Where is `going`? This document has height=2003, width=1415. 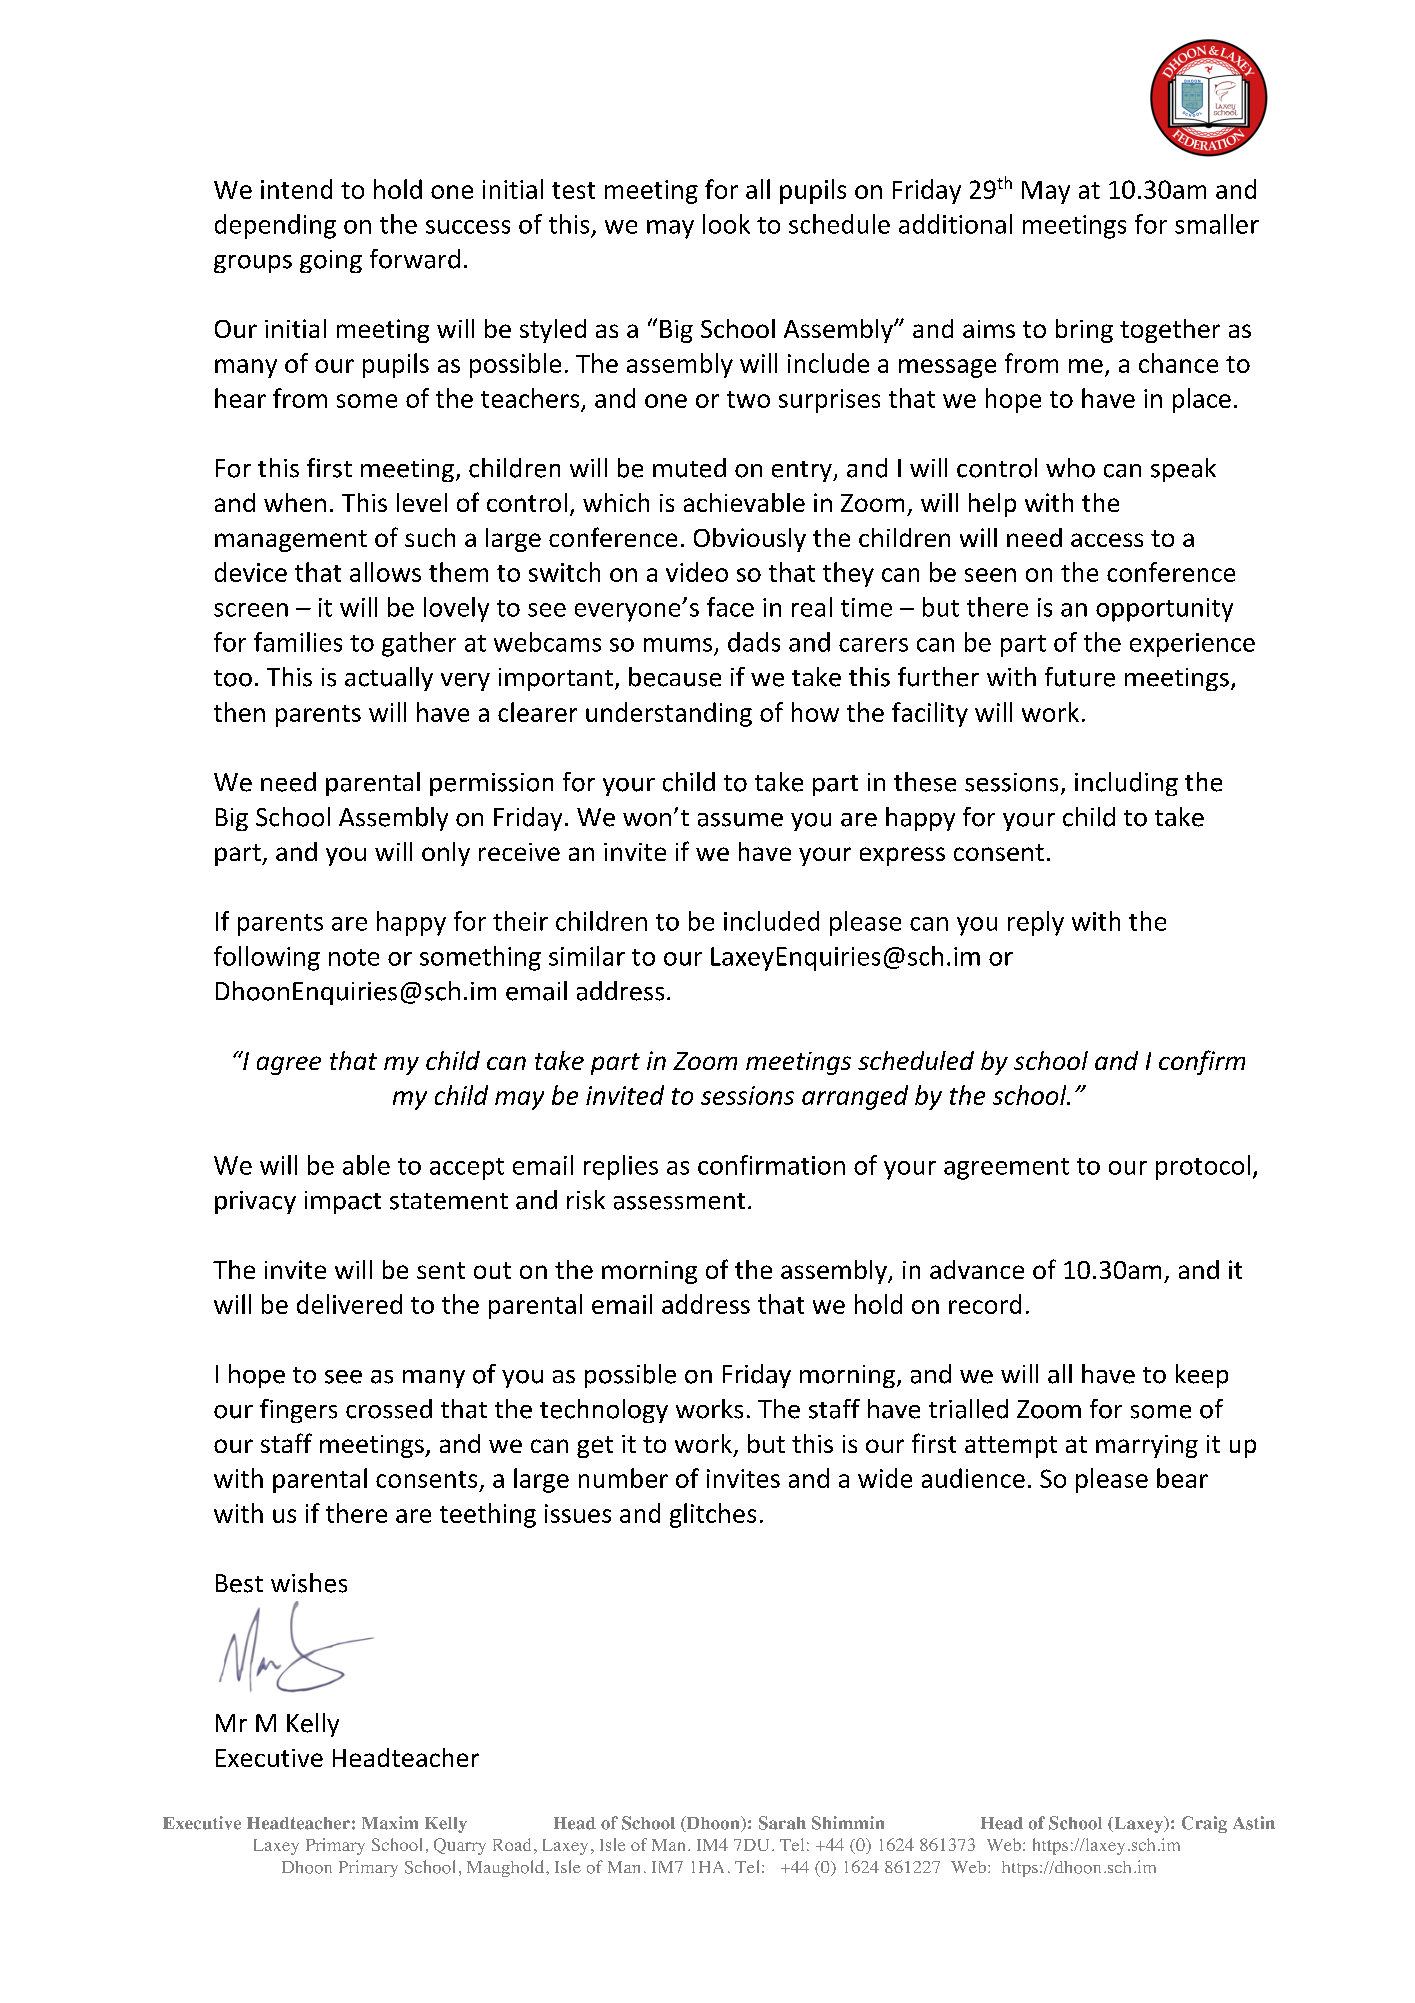
going is located at coordinates (331, 261).
